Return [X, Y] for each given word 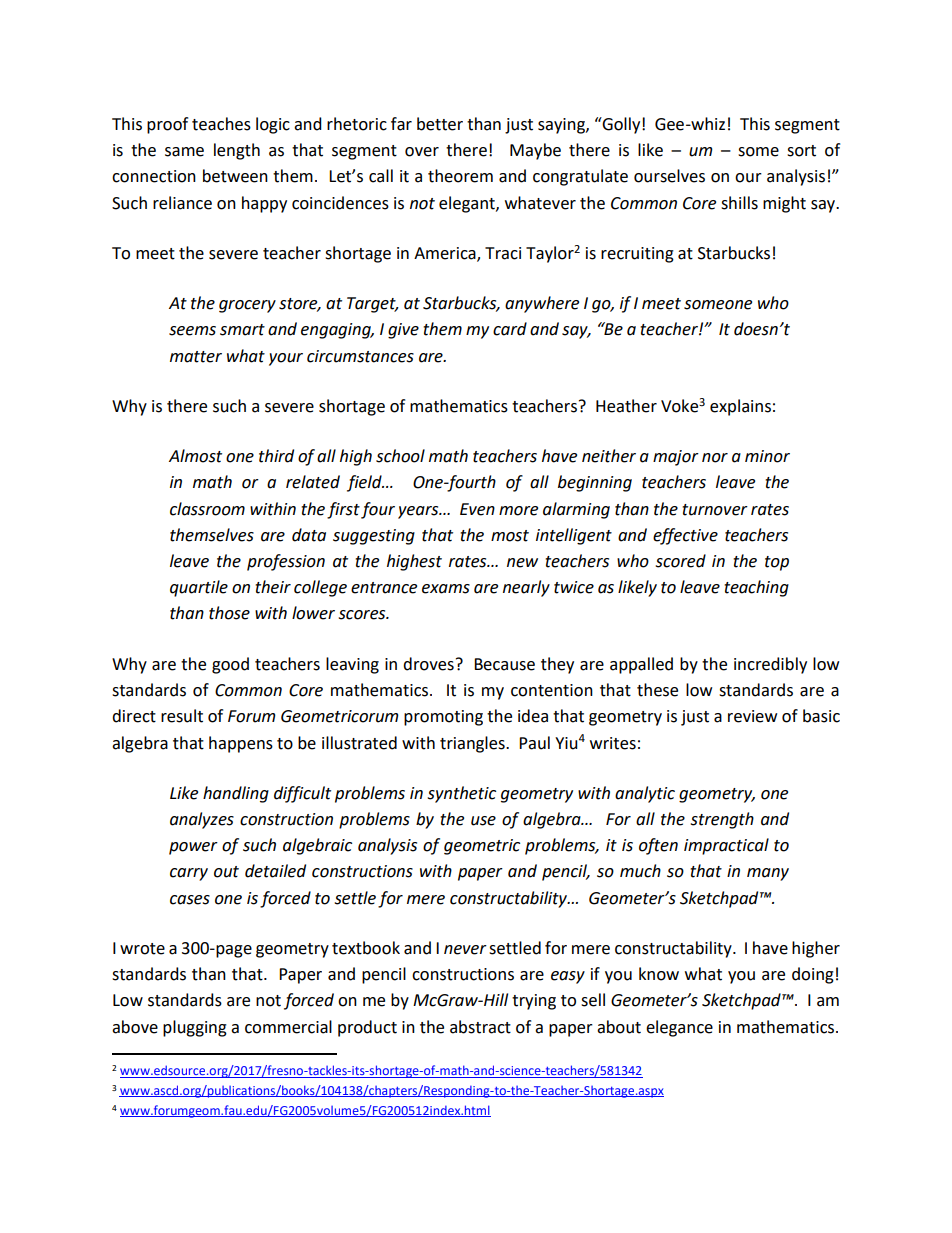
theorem [460, 176]
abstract [480, 1027]
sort [801, 151]
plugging [195, 1028]
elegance [679, 1028]
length [237, 151]
